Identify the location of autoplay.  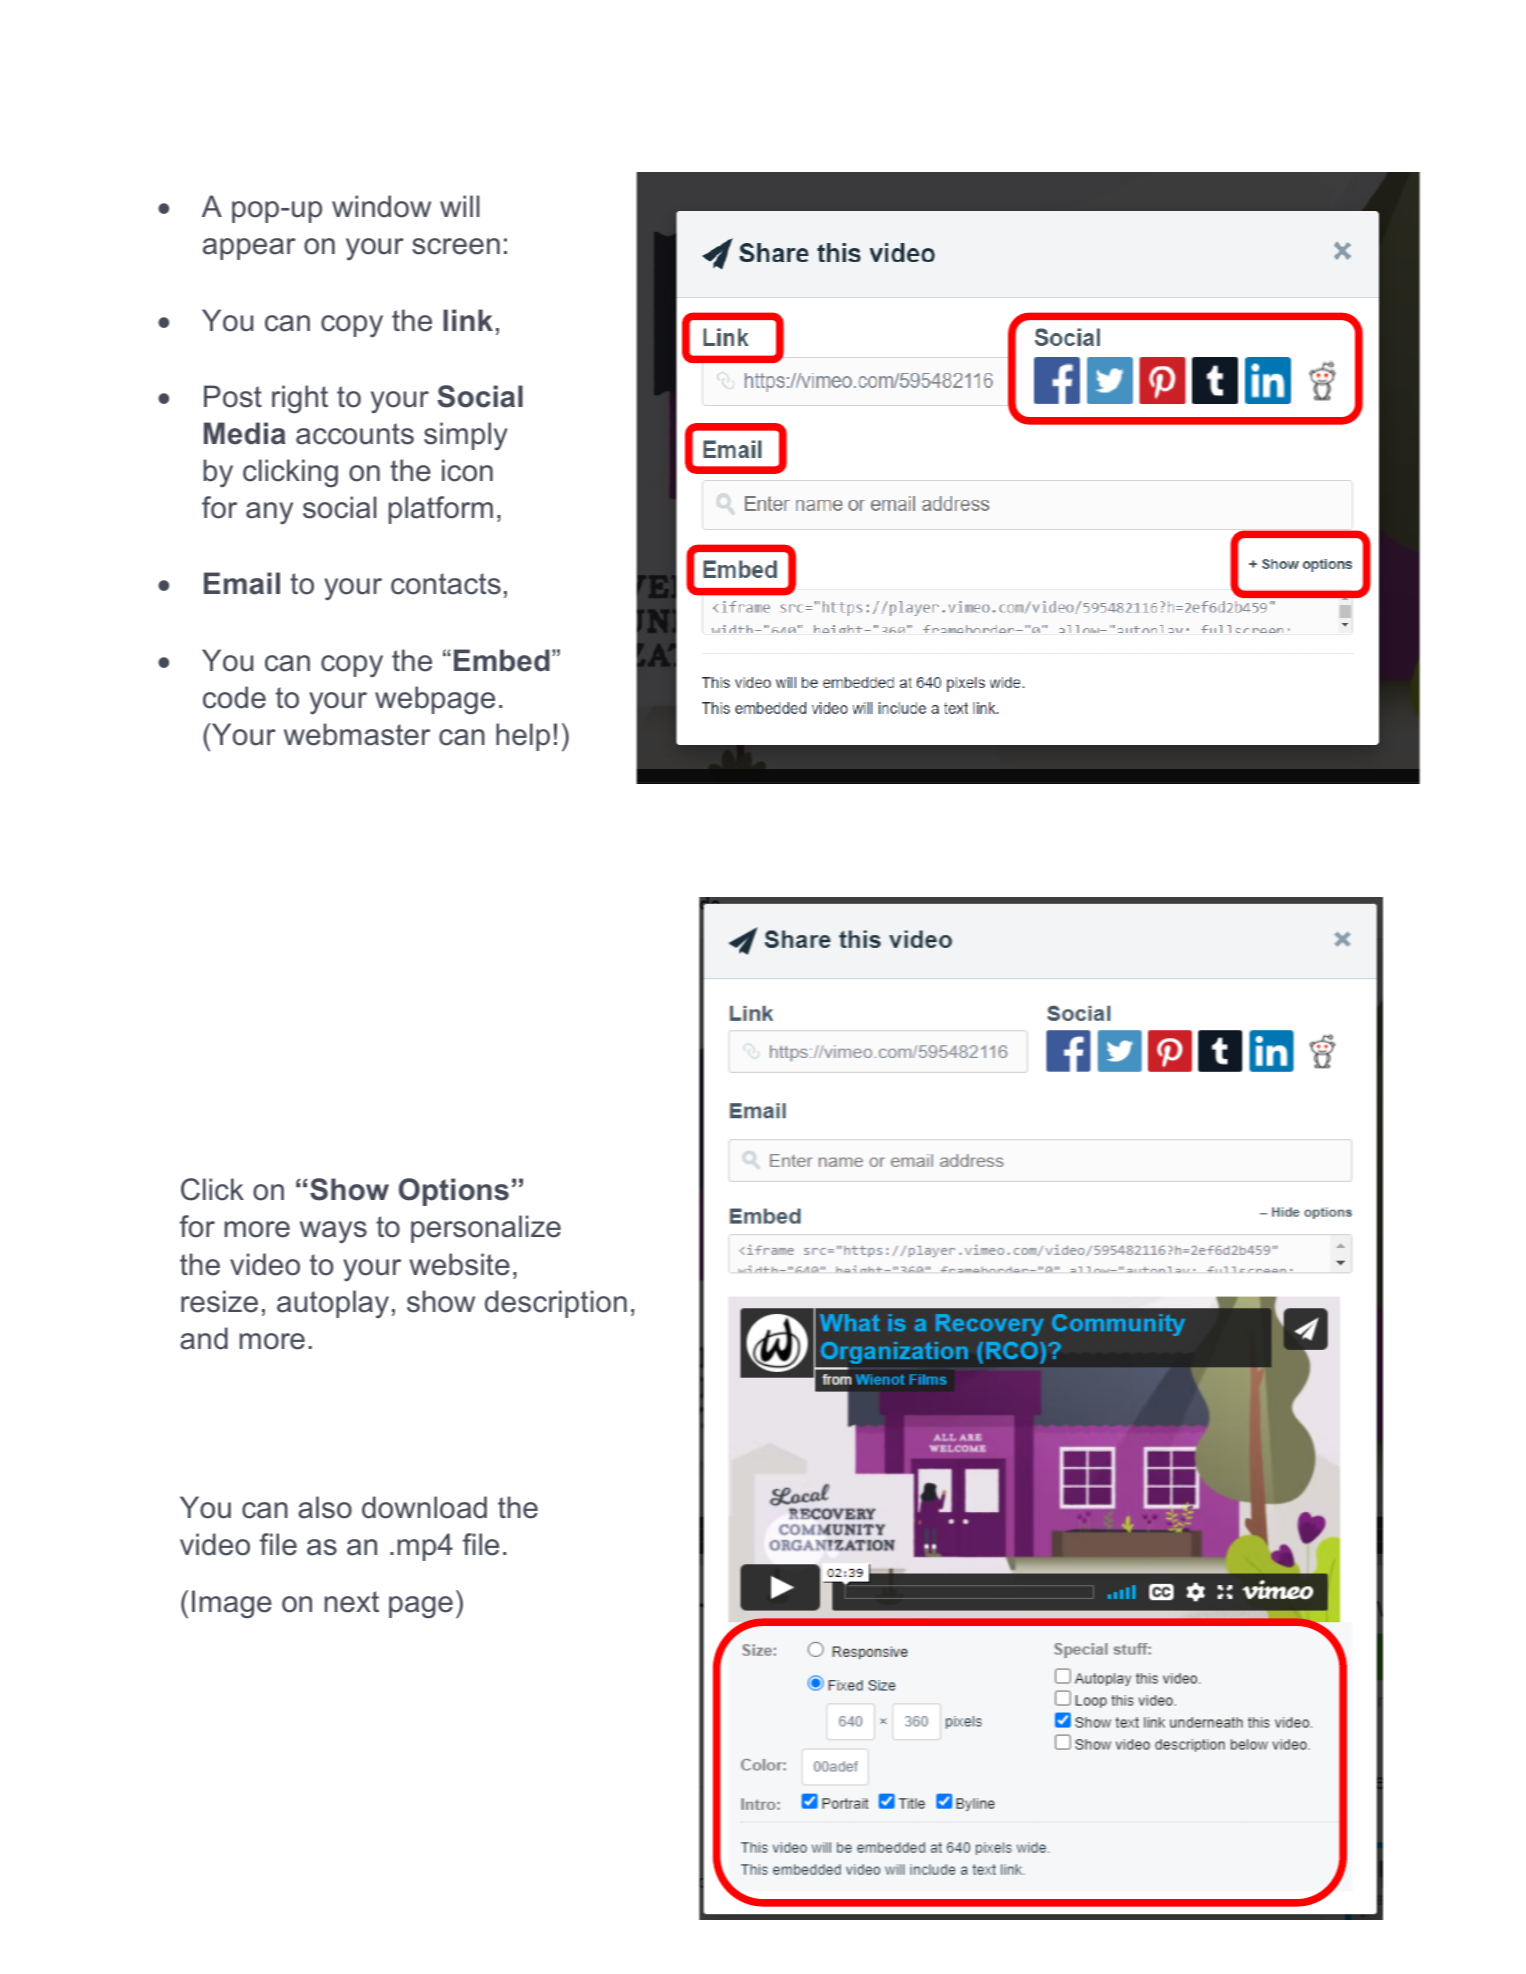
(333, 1304).
